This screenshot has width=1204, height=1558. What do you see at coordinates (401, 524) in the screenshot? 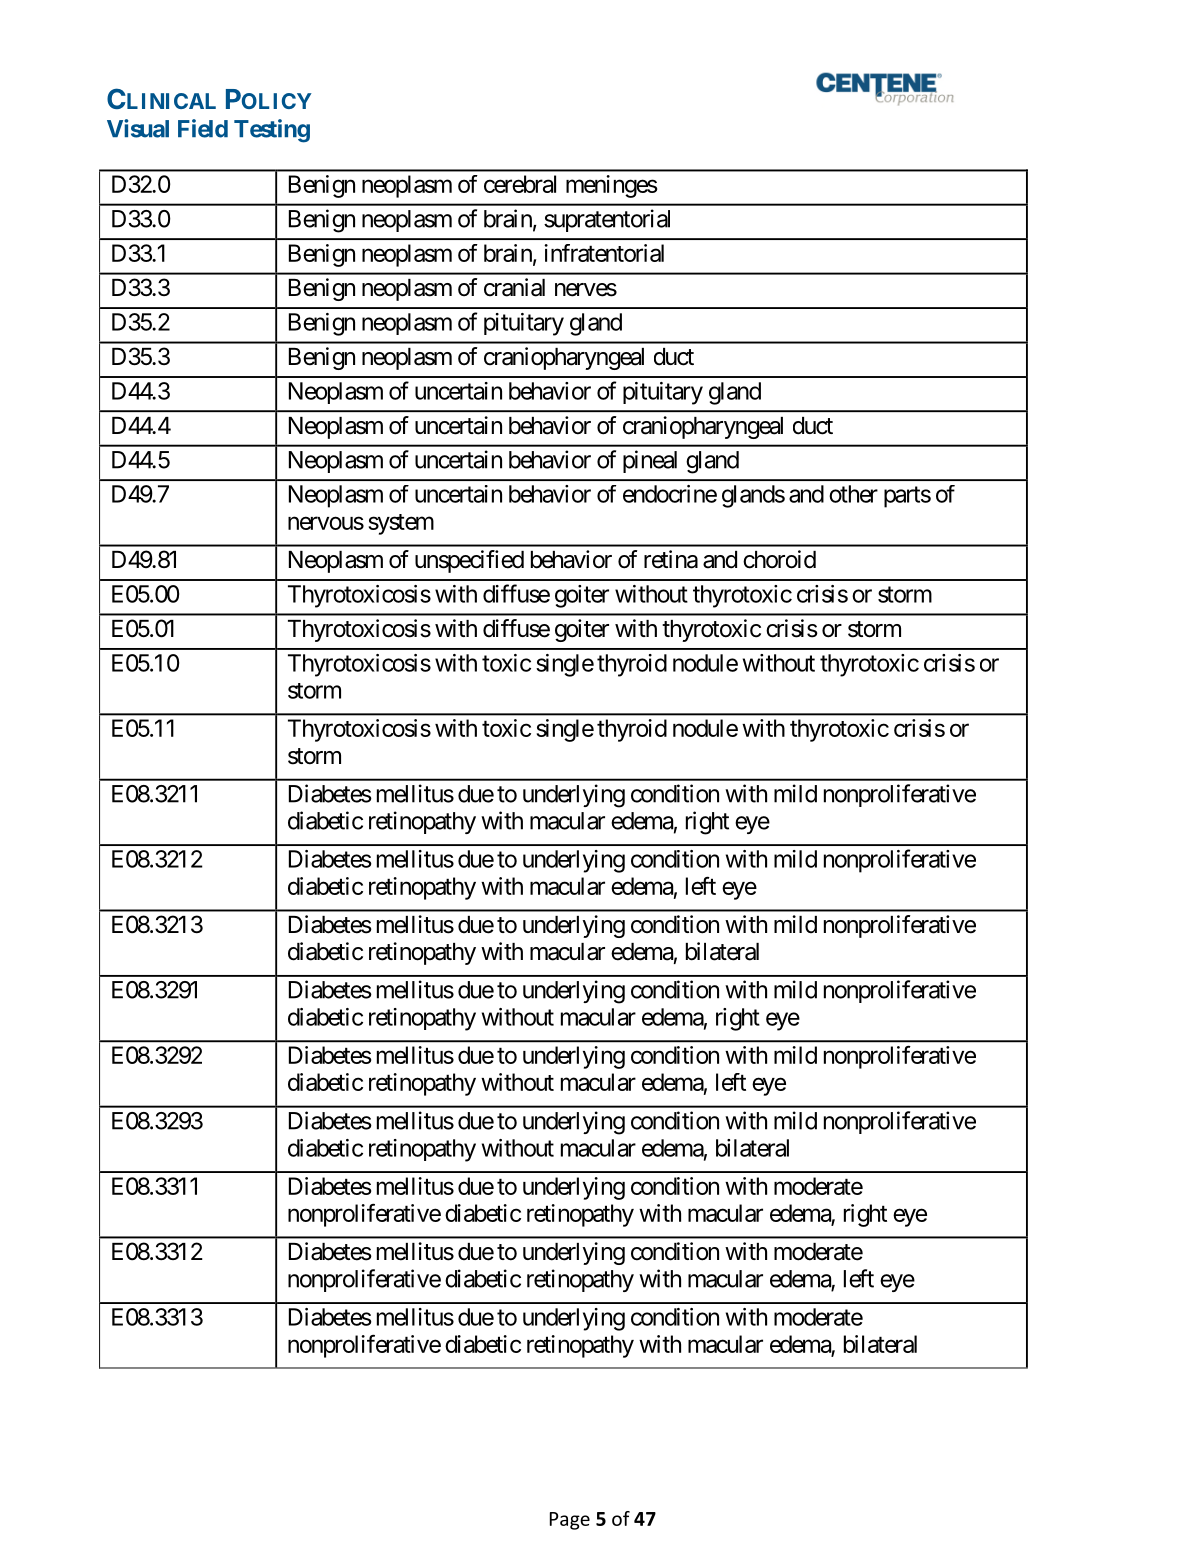
I see `system` at bounding box center [401, 524].
